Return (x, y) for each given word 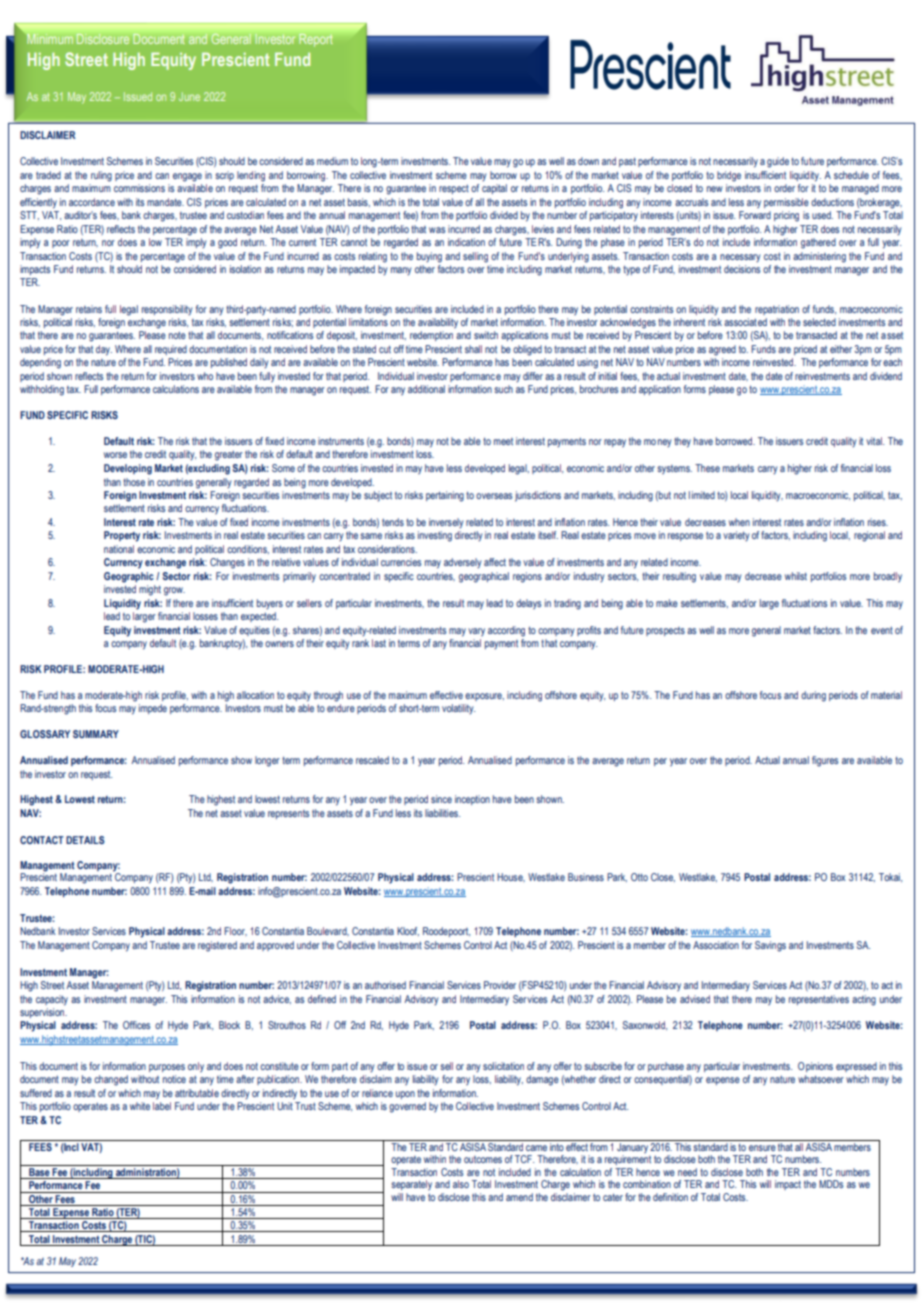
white (140, 1106)
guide (778, 162)
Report (315, 40)
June (189, 96)
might (150, 590)
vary (476, 632)
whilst (796, 576)
